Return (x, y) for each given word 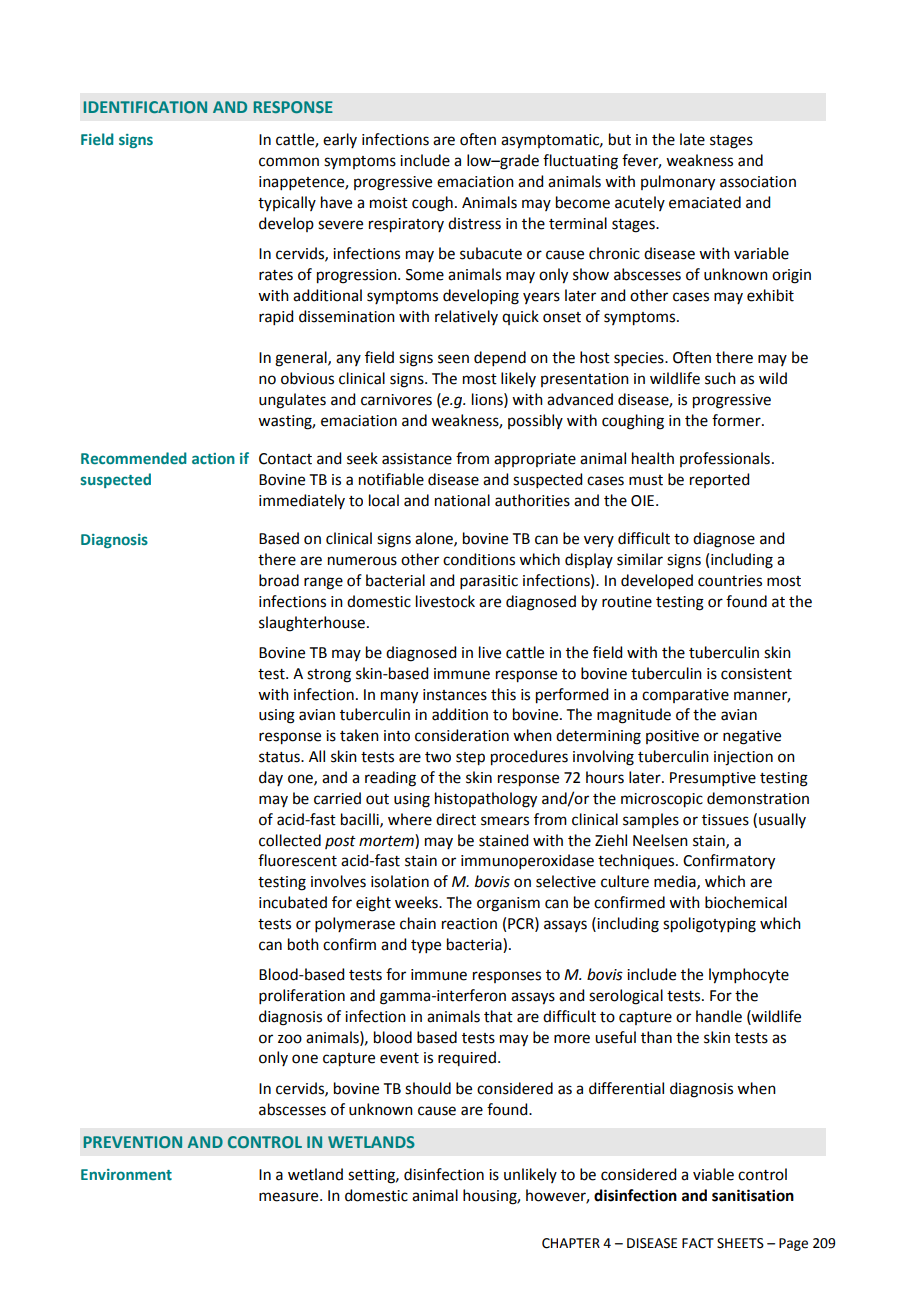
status (280, 757)
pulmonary (678, 183)
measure (290, 1197)
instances (455, 695)
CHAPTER (571, 1243)
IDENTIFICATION (145, 107)
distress (474, 223)
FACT (698, 1243)
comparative (685, 696)
